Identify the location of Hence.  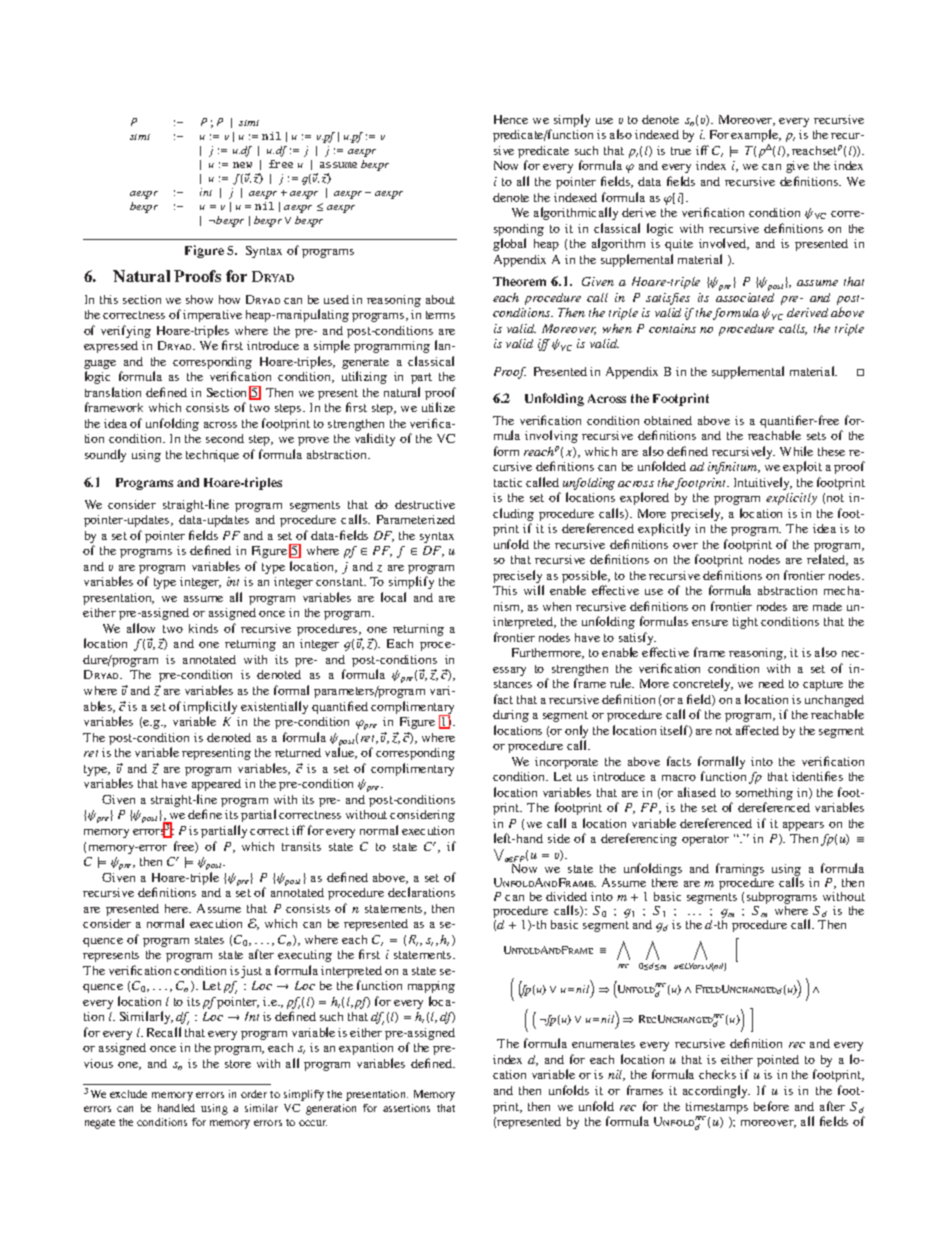
(511, 119).
